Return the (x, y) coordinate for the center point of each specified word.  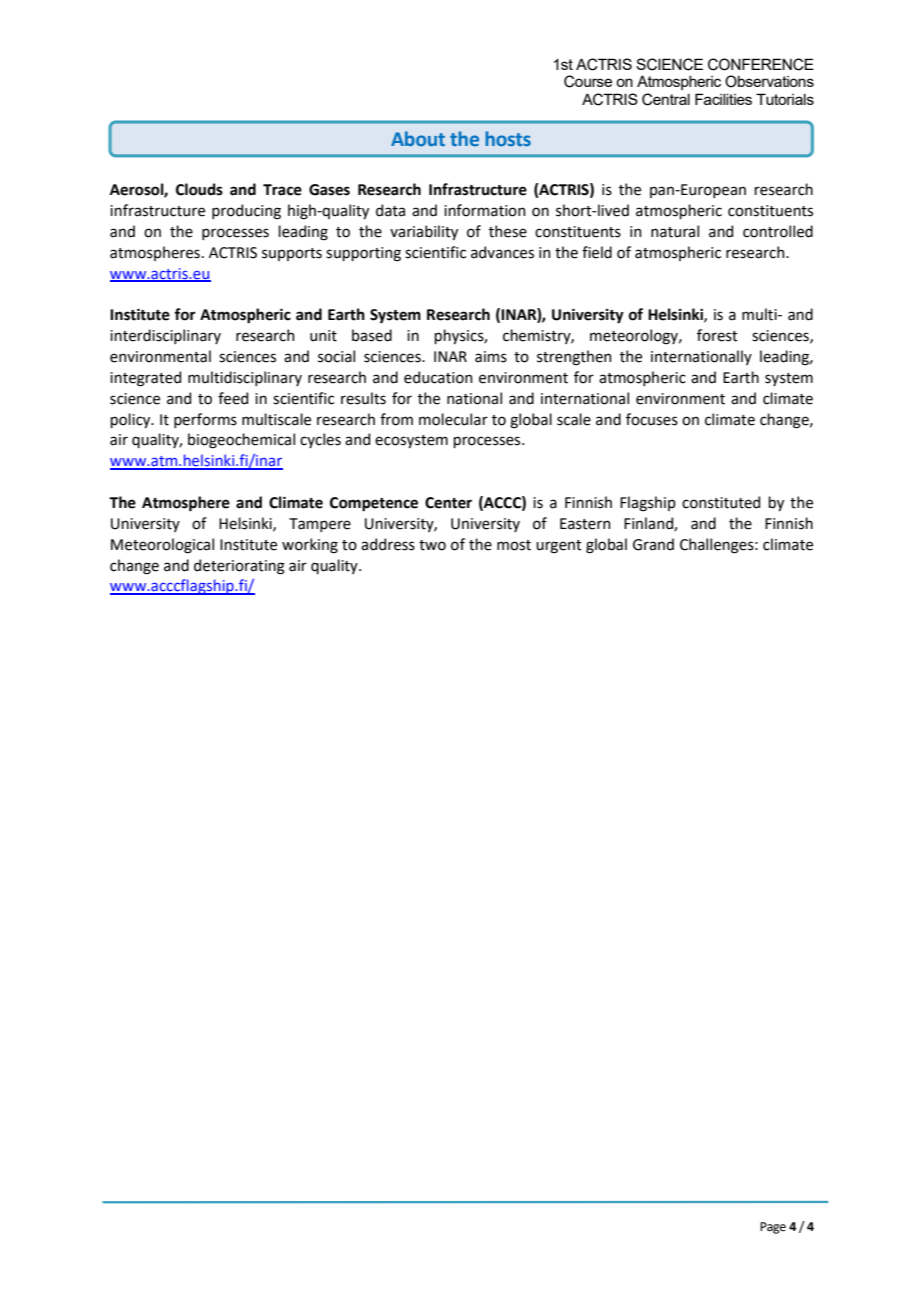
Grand (653, 544)
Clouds (199, 189)
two (432, 545)
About (418, 138)
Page (773, 1228)
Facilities (723, 99)
